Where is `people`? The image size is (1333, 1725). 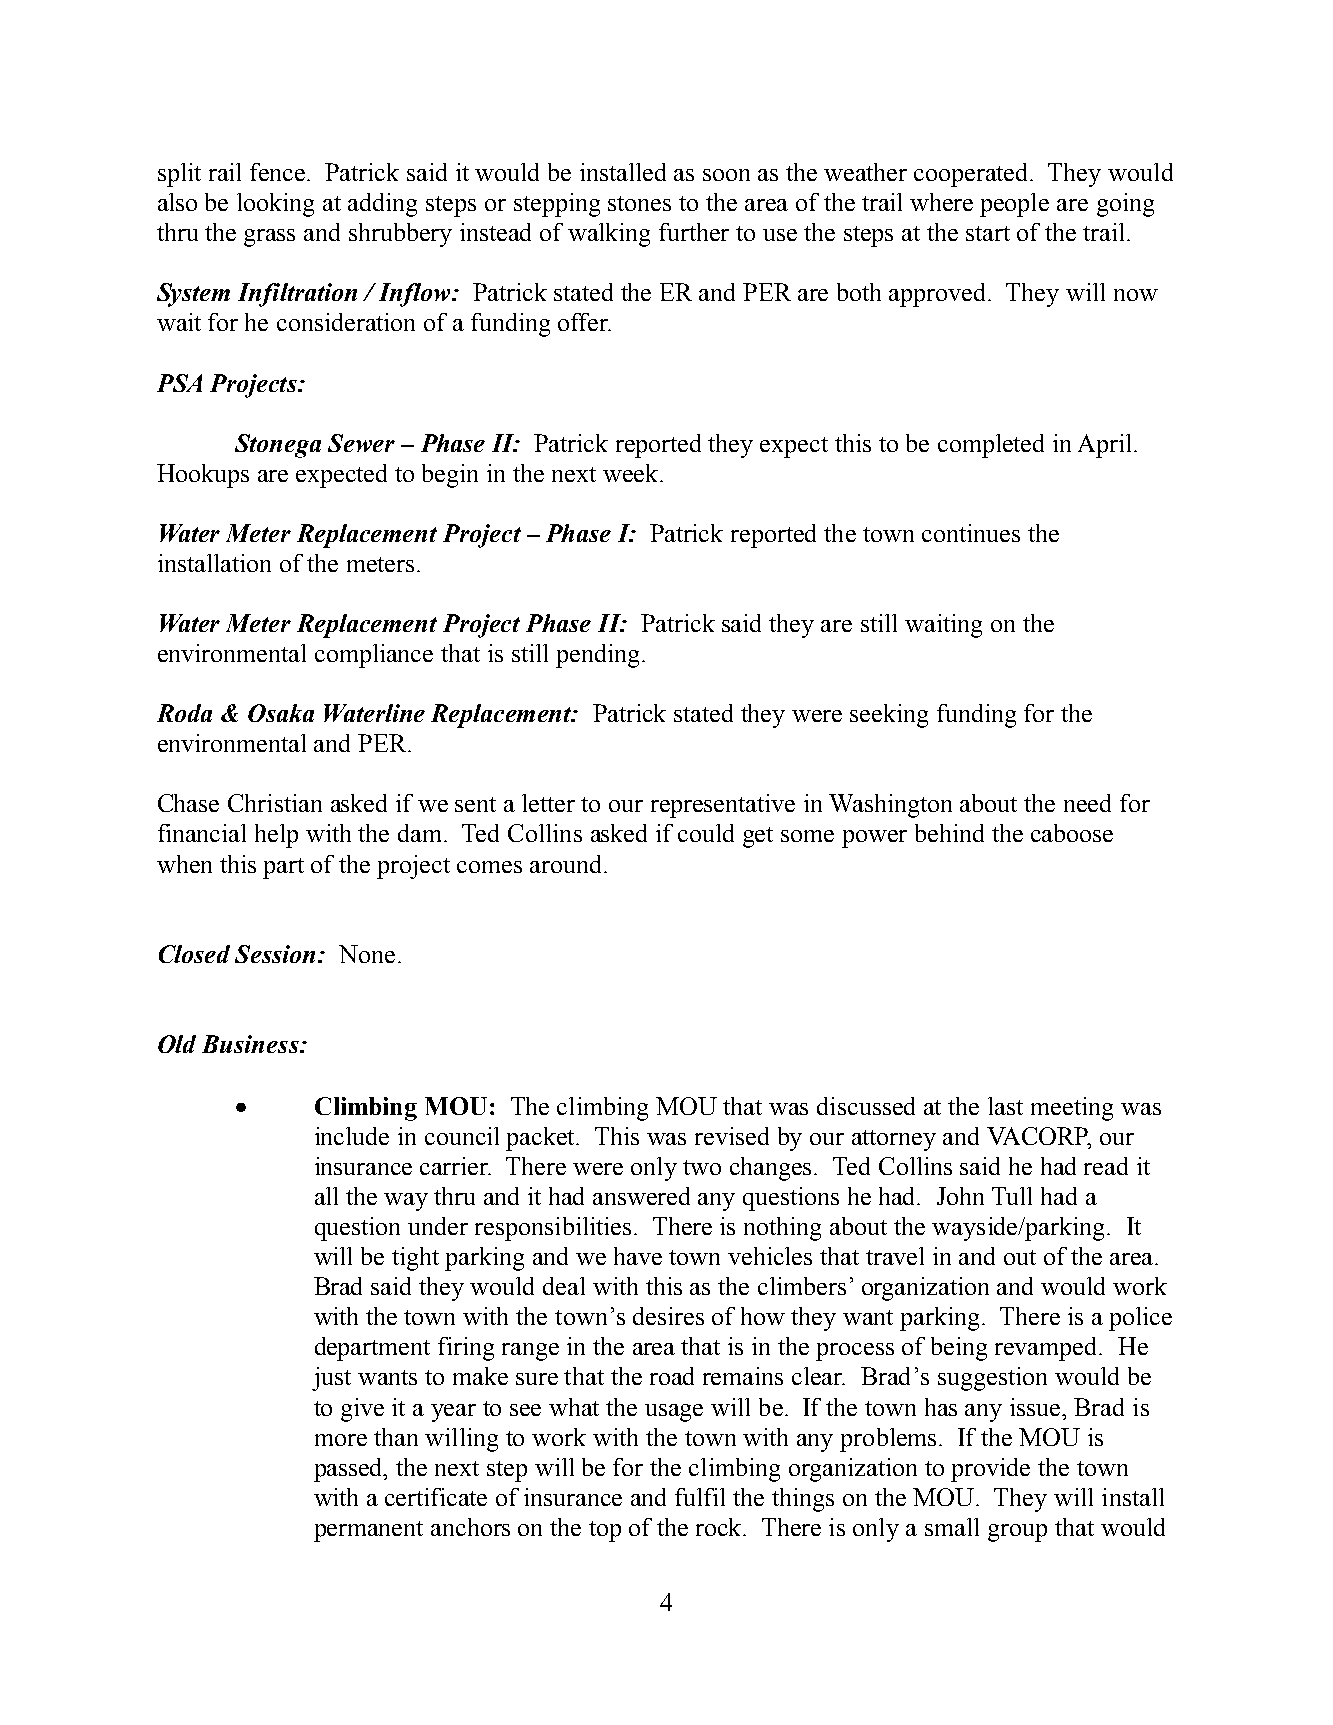
people is located at coordinates (1014, 205).
